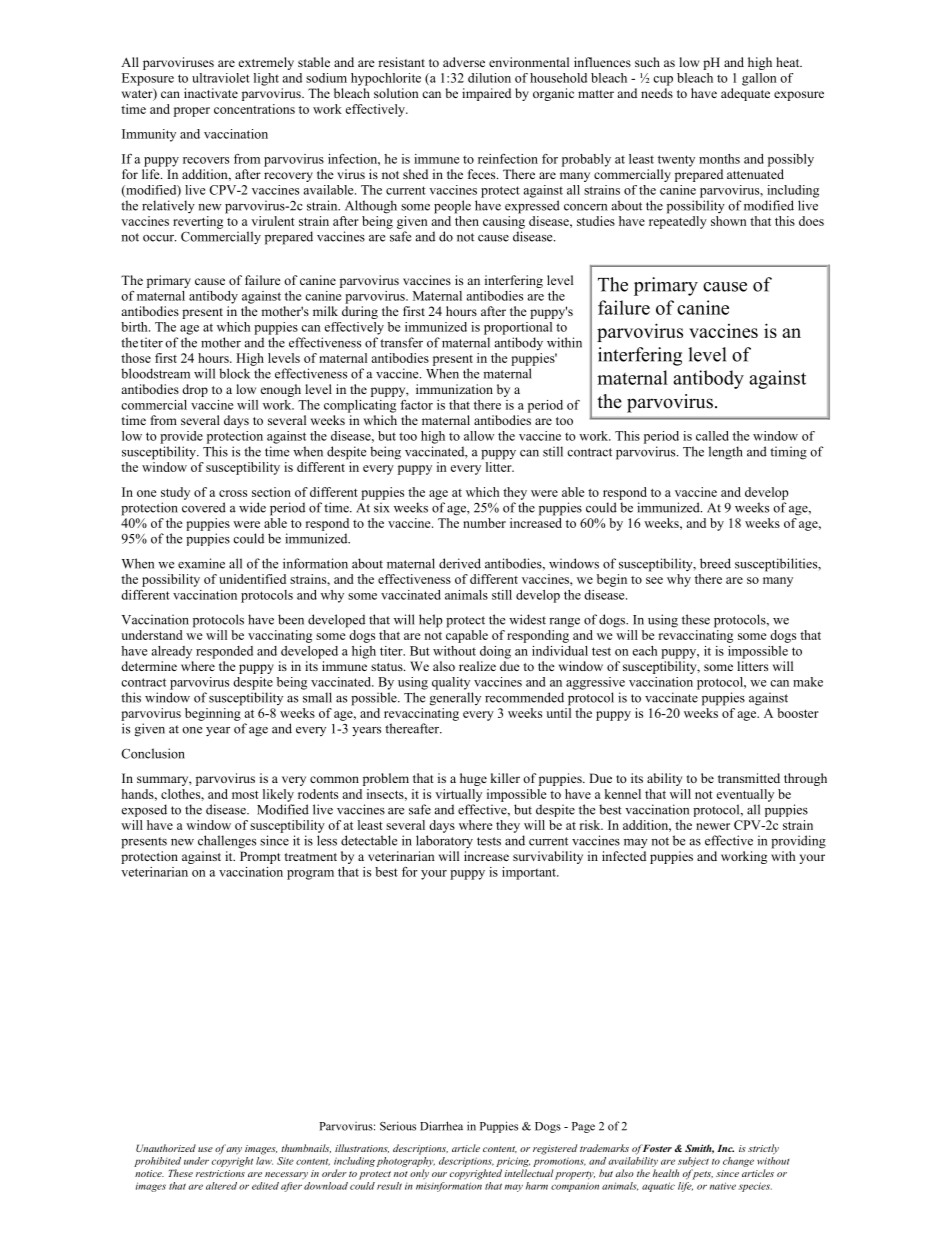  What do you see at coordinates (260, 857) in the page?
I see `Prompt` at bounding box center [260, 857].
